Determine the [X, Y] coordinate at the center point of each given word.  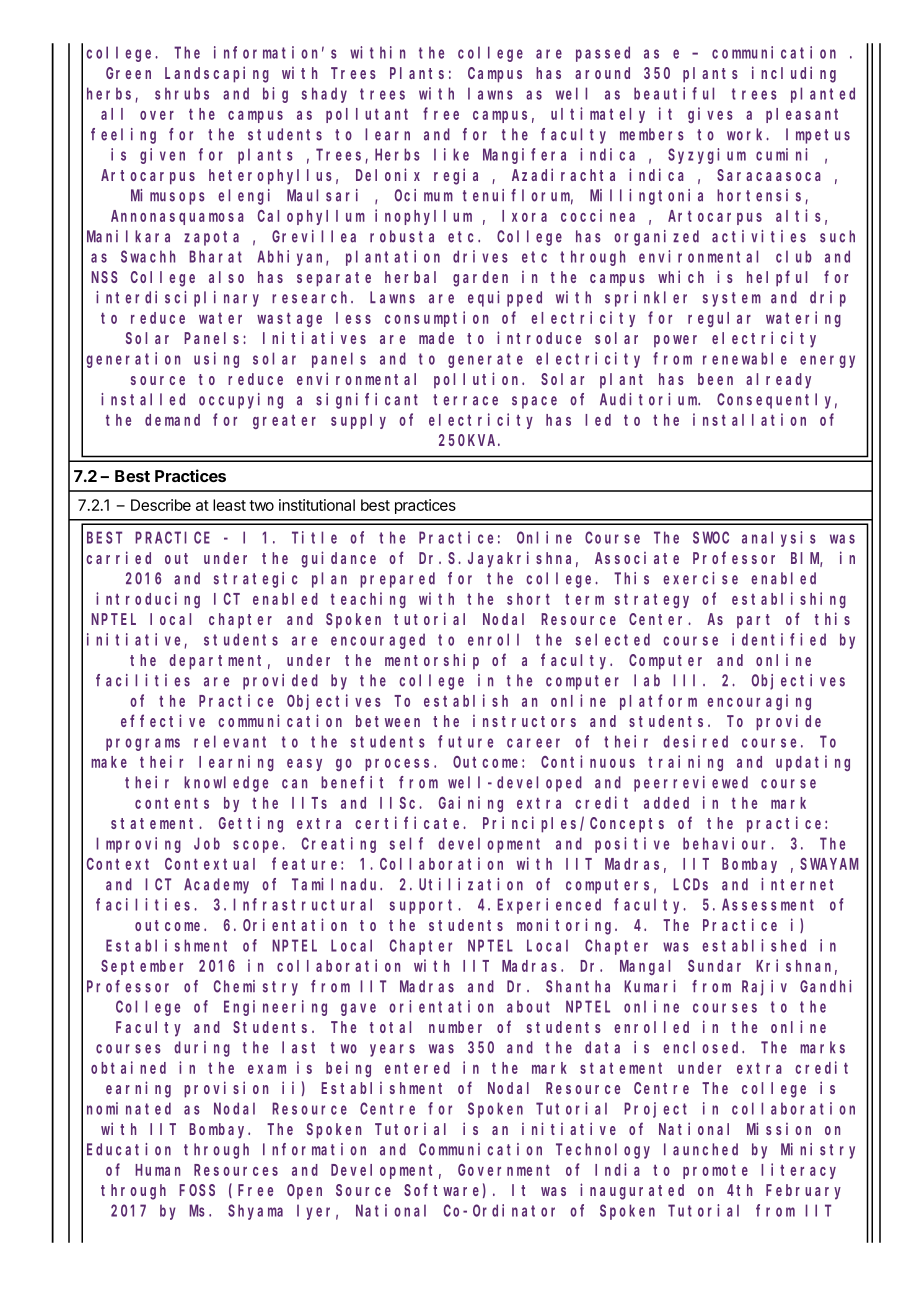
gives [710, 115]
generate [485, 360]
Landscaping [217, 74]
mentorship [432, 661]
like [451, 154]
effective [163, 720]
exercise [700, 578]
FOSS [197, 1190]
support [424, 906]
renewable [745, 358]
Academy [216, 886]
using [216, 360]
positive [632, 845]
